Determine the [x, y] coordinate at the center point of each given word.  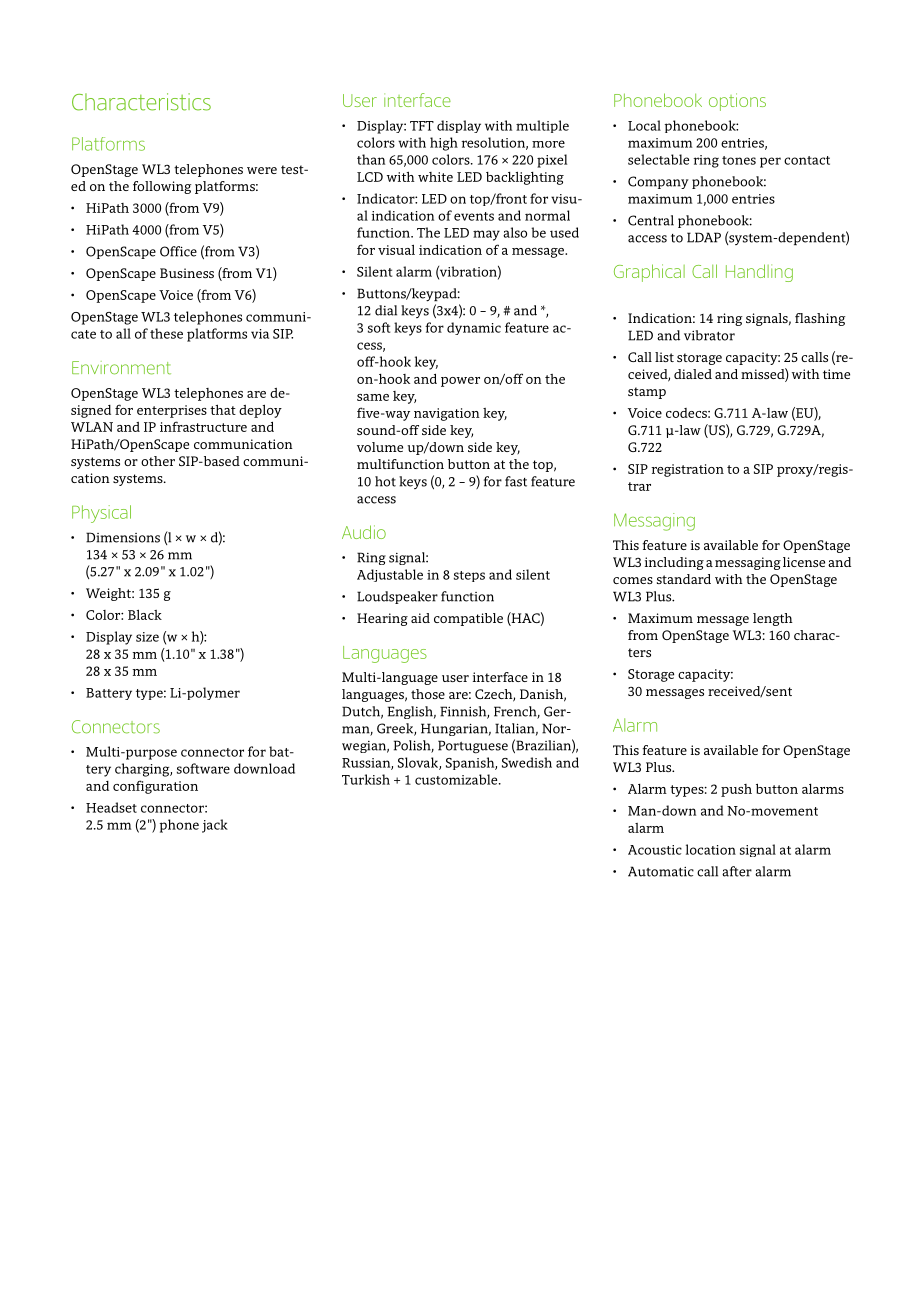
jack [215, 826]
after [737, 871]
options [737, 102]
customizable [457, 779]
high [444, 144]
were [262, 170]
